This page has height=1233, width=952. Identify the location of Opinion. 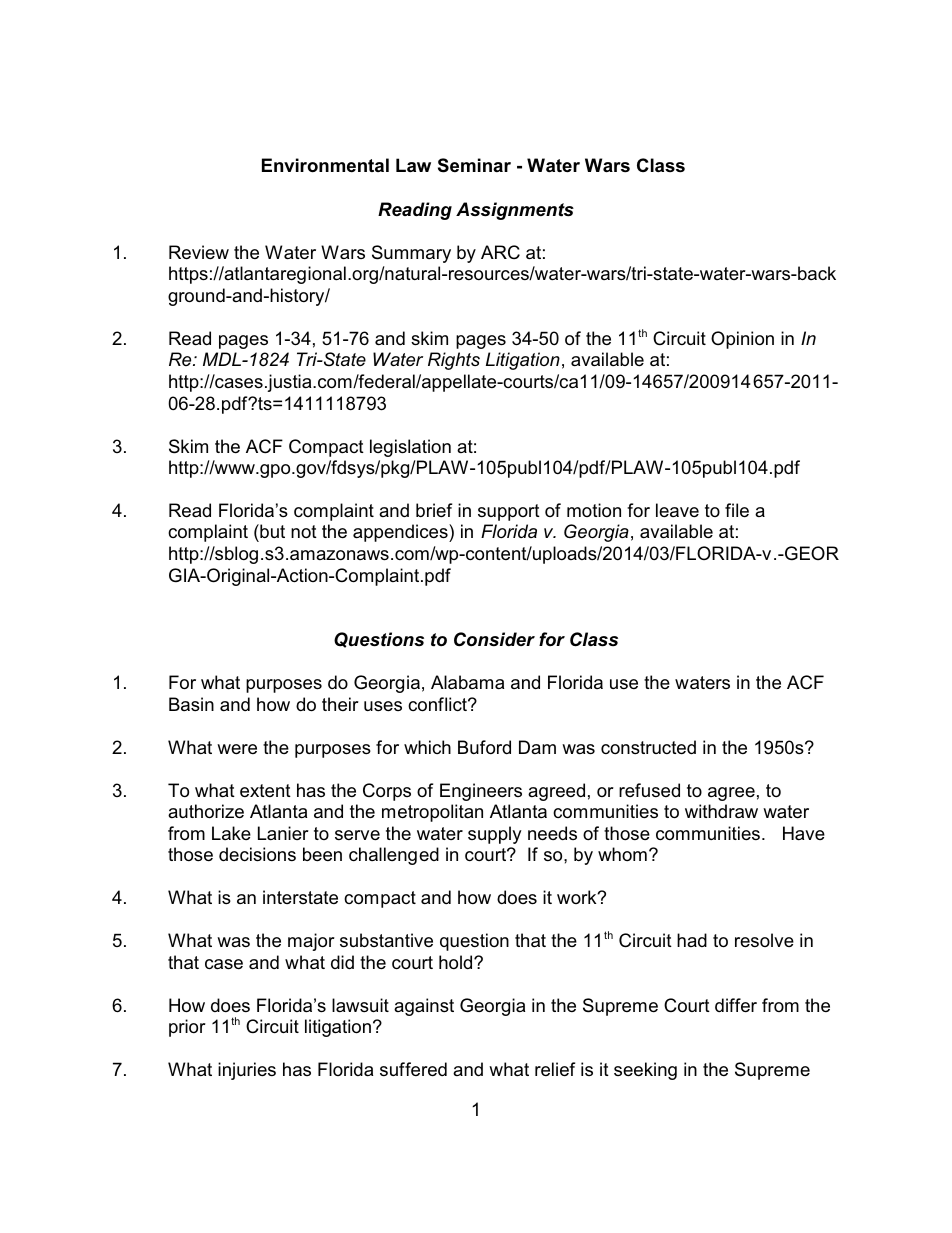
(742, 340).
